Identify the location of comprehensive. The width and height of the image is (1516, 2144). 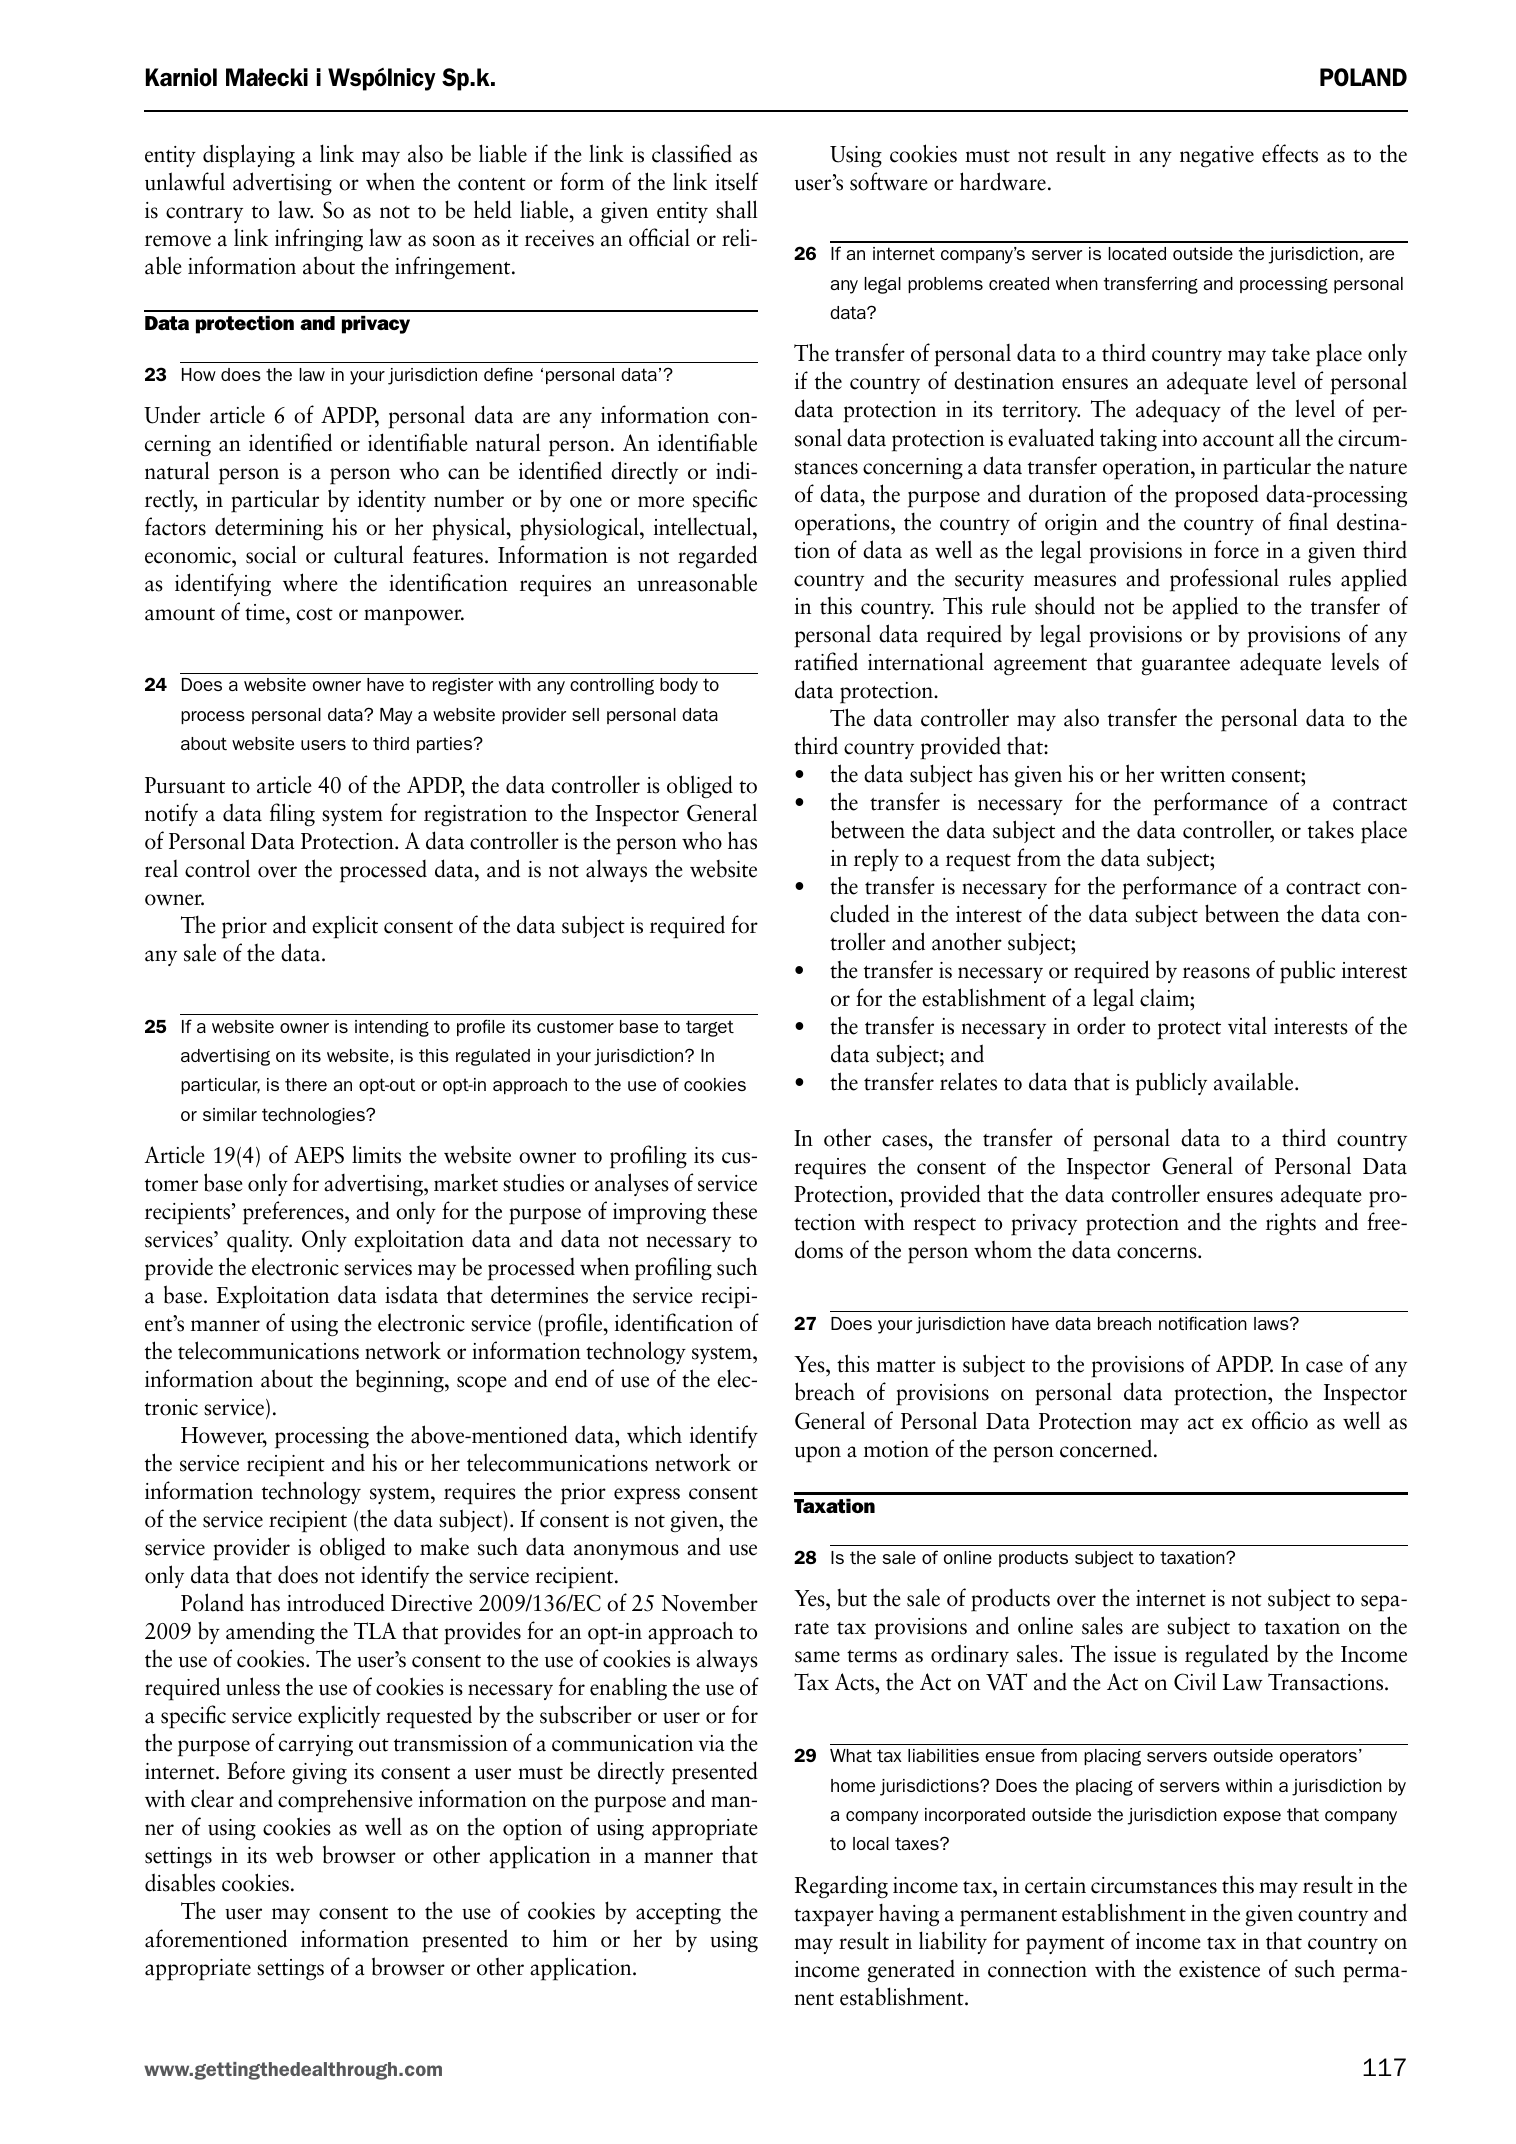
(345, 1801).
